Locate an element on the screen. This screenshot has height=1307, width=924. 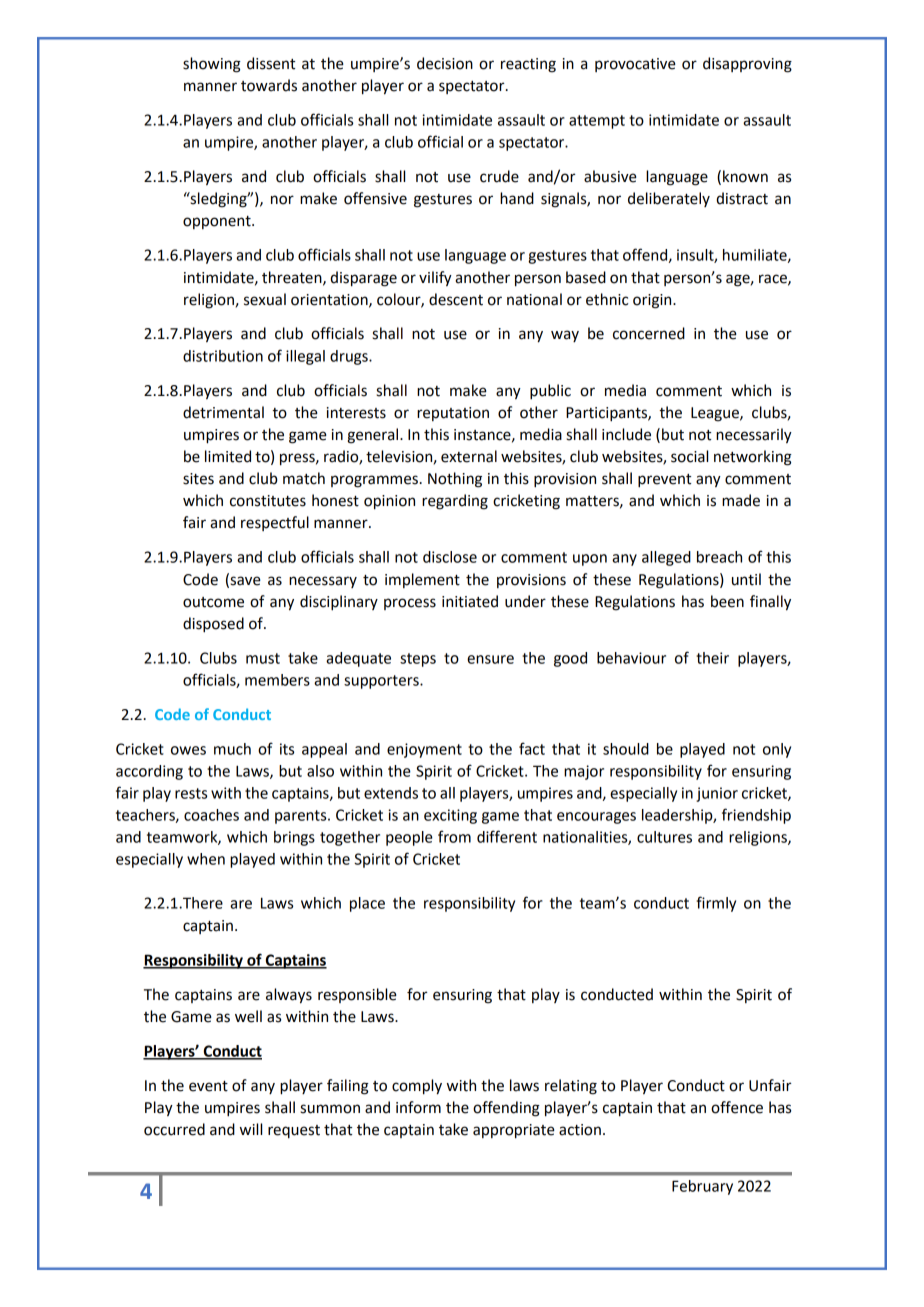
from is located at coordinates (454, 836).
